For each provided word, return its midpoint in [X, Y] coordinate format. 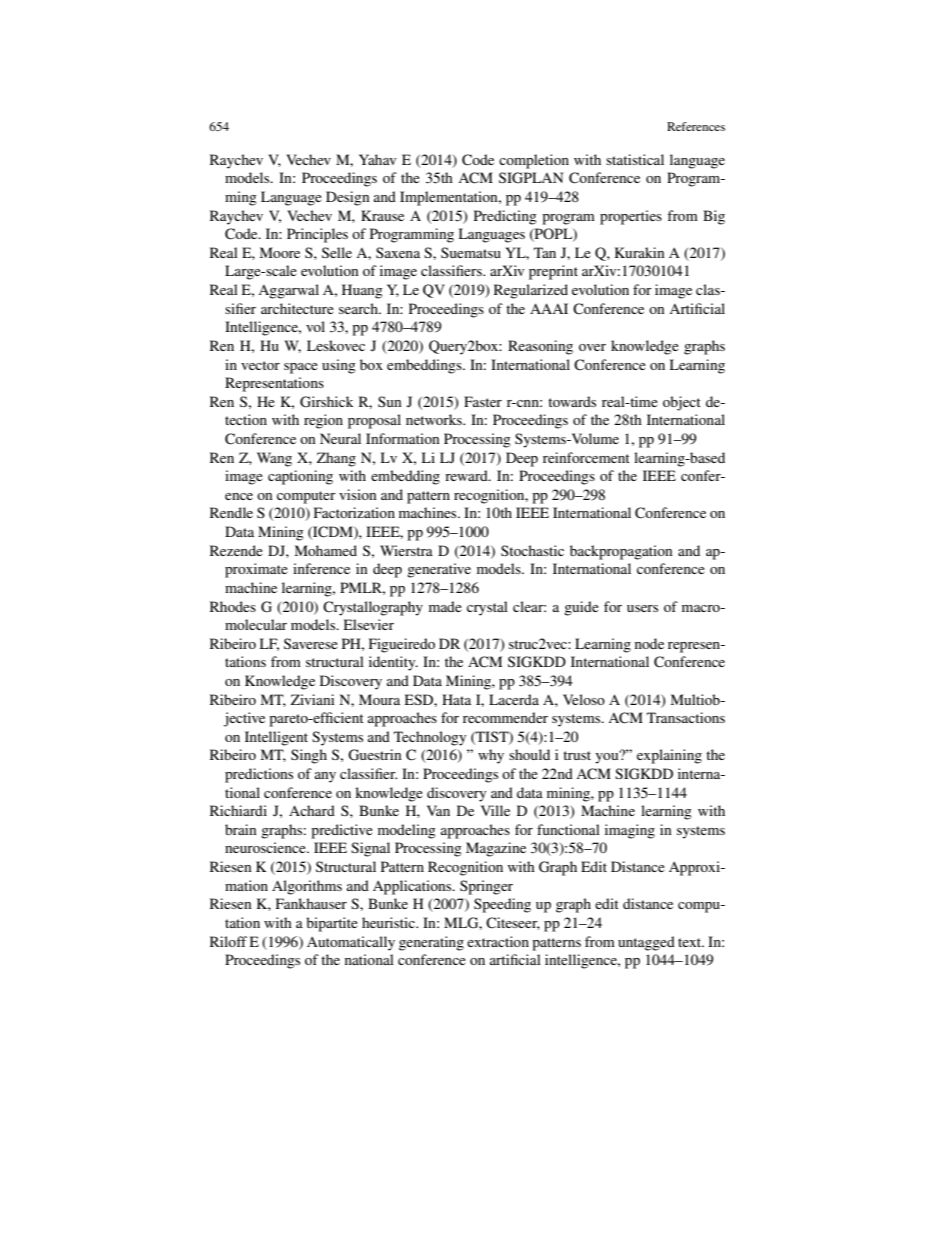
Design [348, 198]
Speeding [502, 905]
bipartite [332, 924]
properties [631, 217]
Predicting [505, 217]
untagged [646, 943]
